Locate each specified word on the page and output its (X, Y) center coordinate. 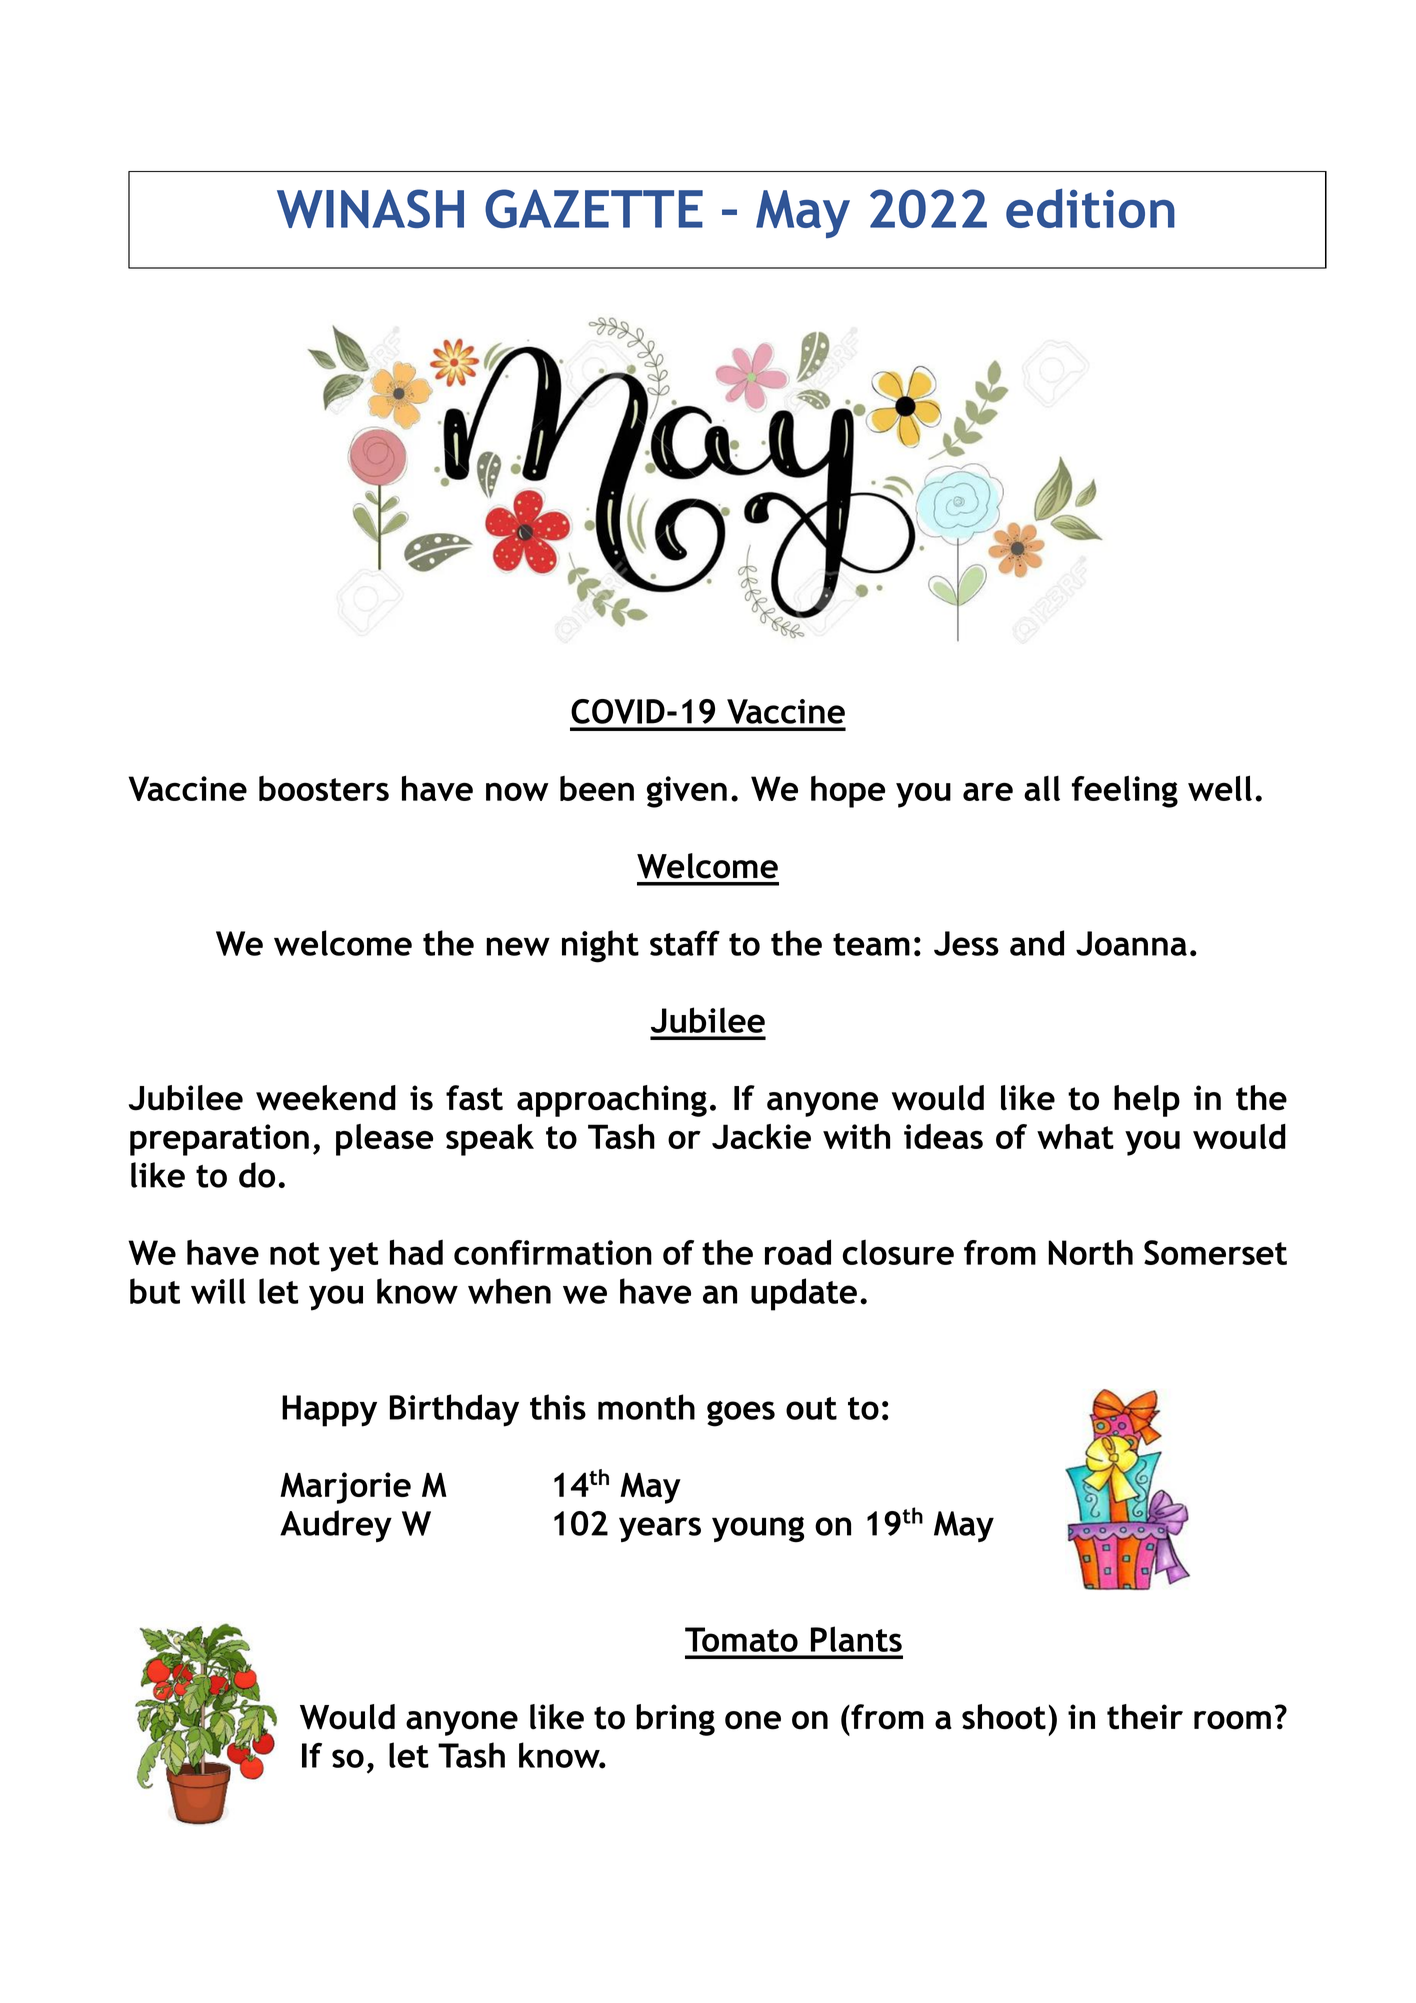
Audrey (336, 1526)
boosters (324, 788)
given (687, 792)
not (295, 1253)
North (1090, 1252)
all (1042, 788)
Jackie (761, 1136)
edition (1090, 208)
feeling (1125, 791)
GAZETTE (594, 208)
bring (675, 1720)
